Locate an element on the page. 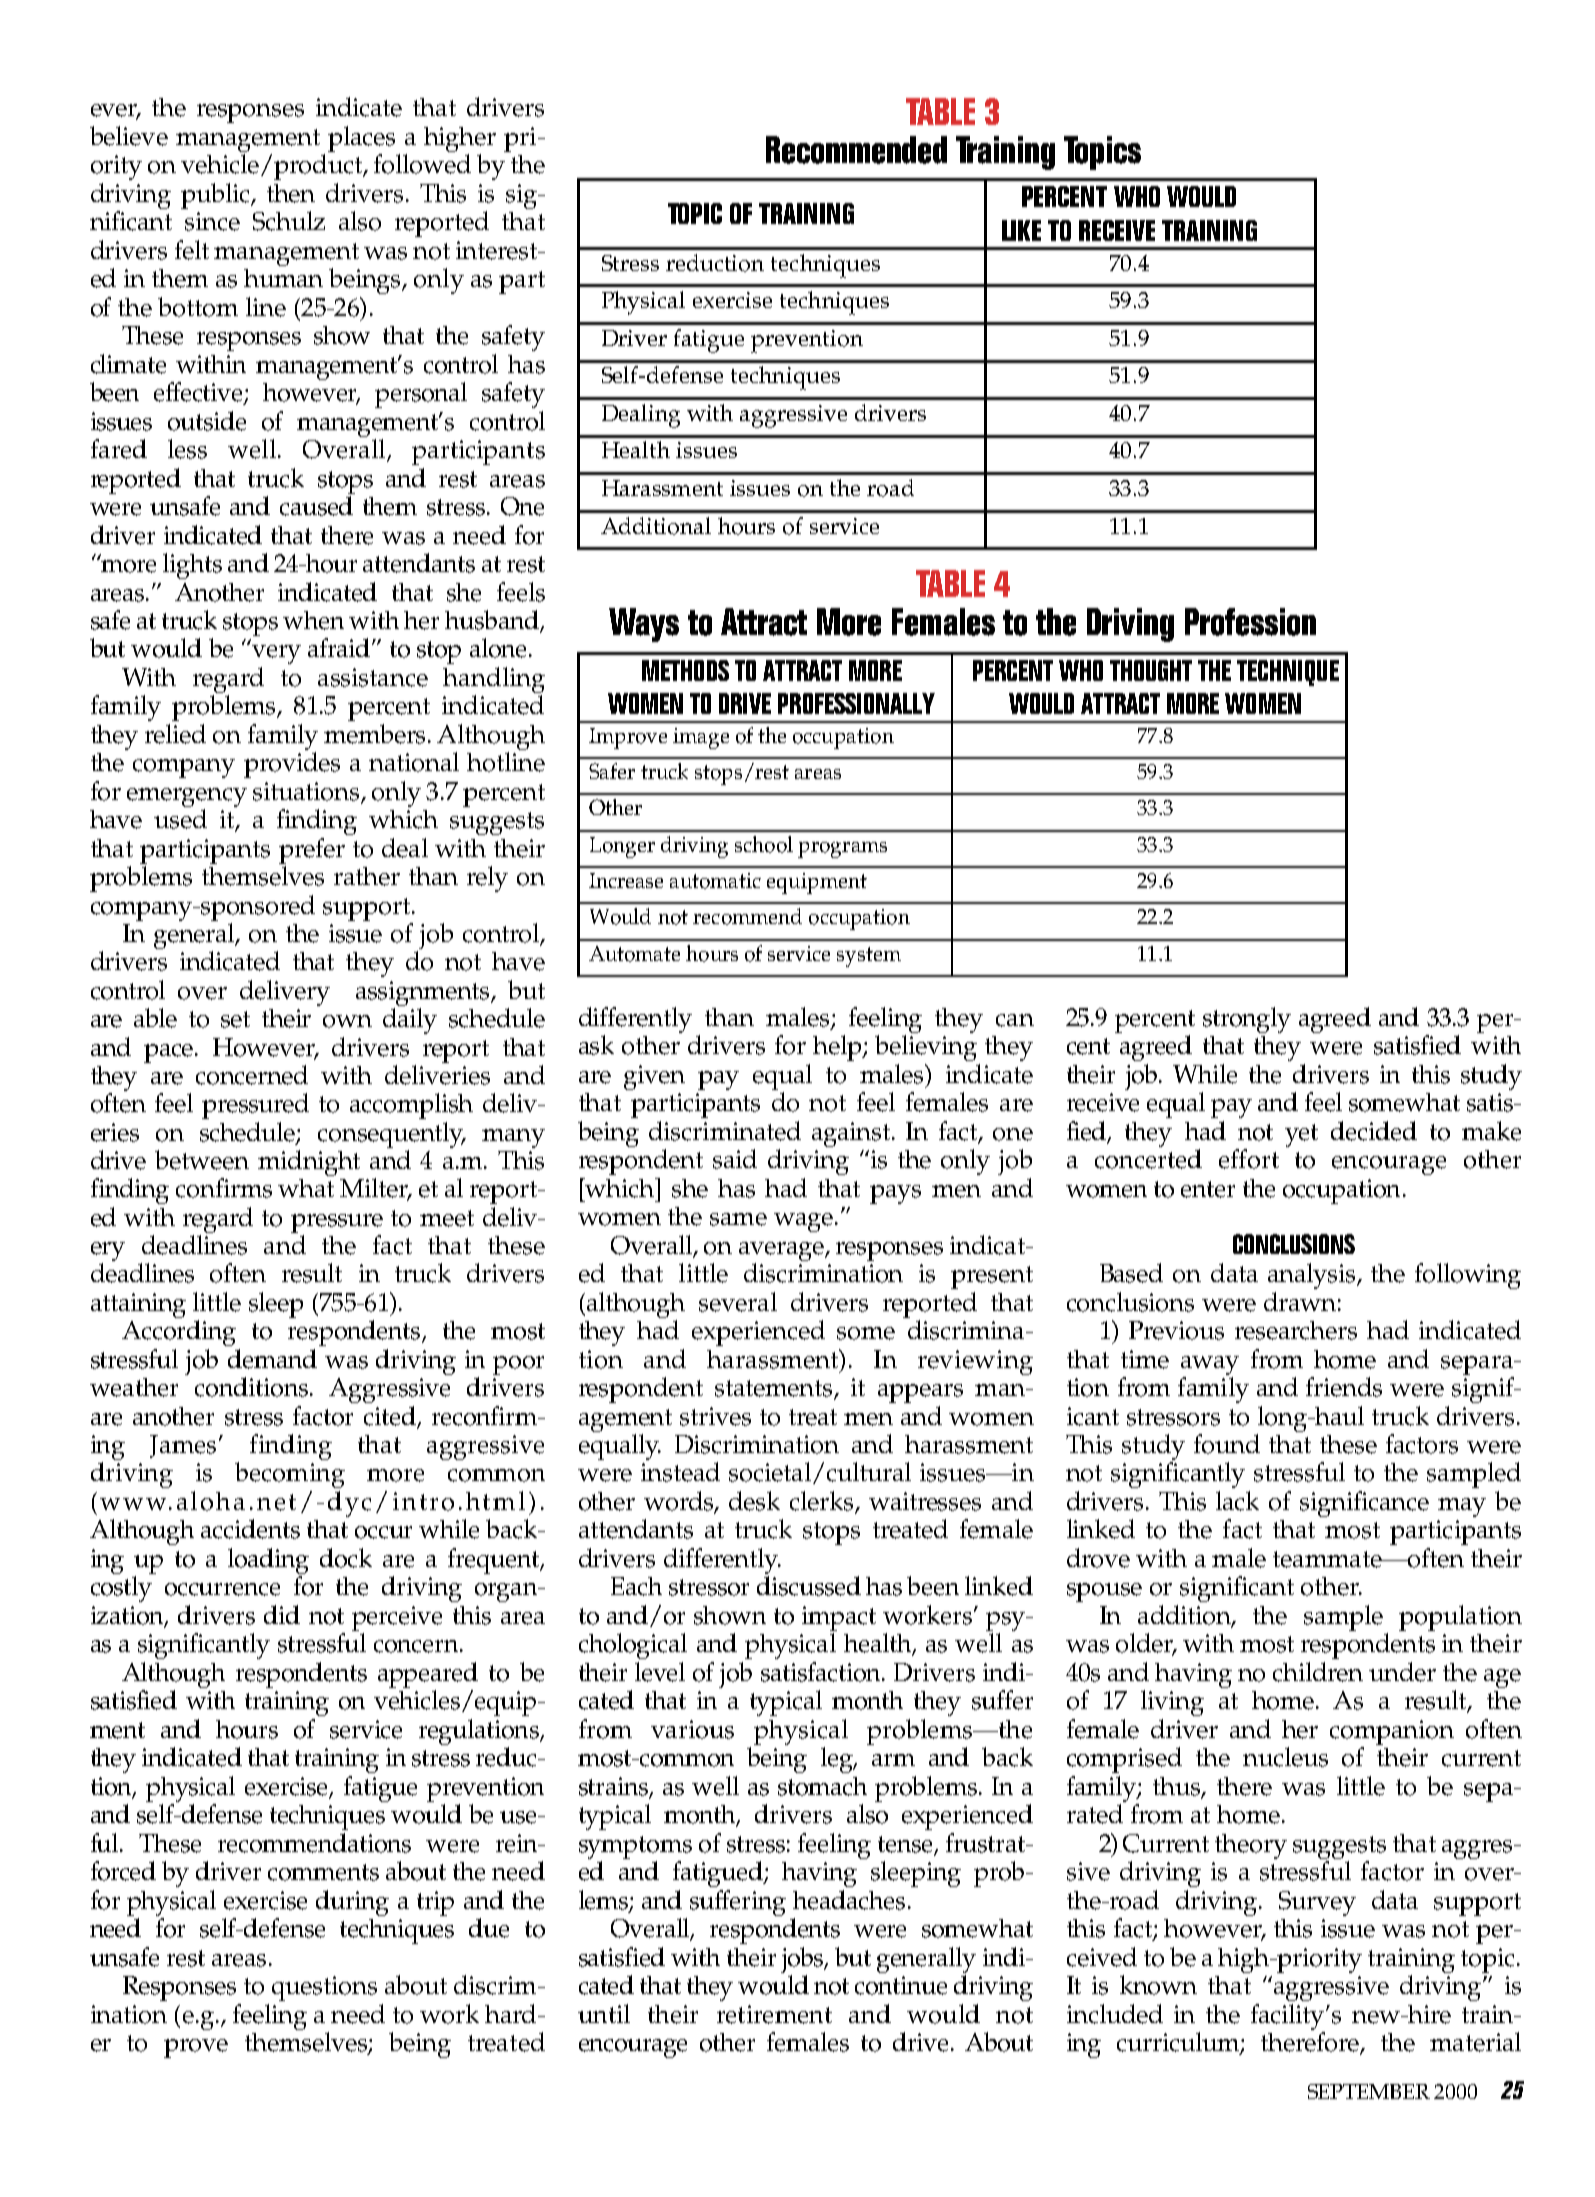 The width and height of the image is (1595, 2197). during is located at coordinates (352, 1903).
